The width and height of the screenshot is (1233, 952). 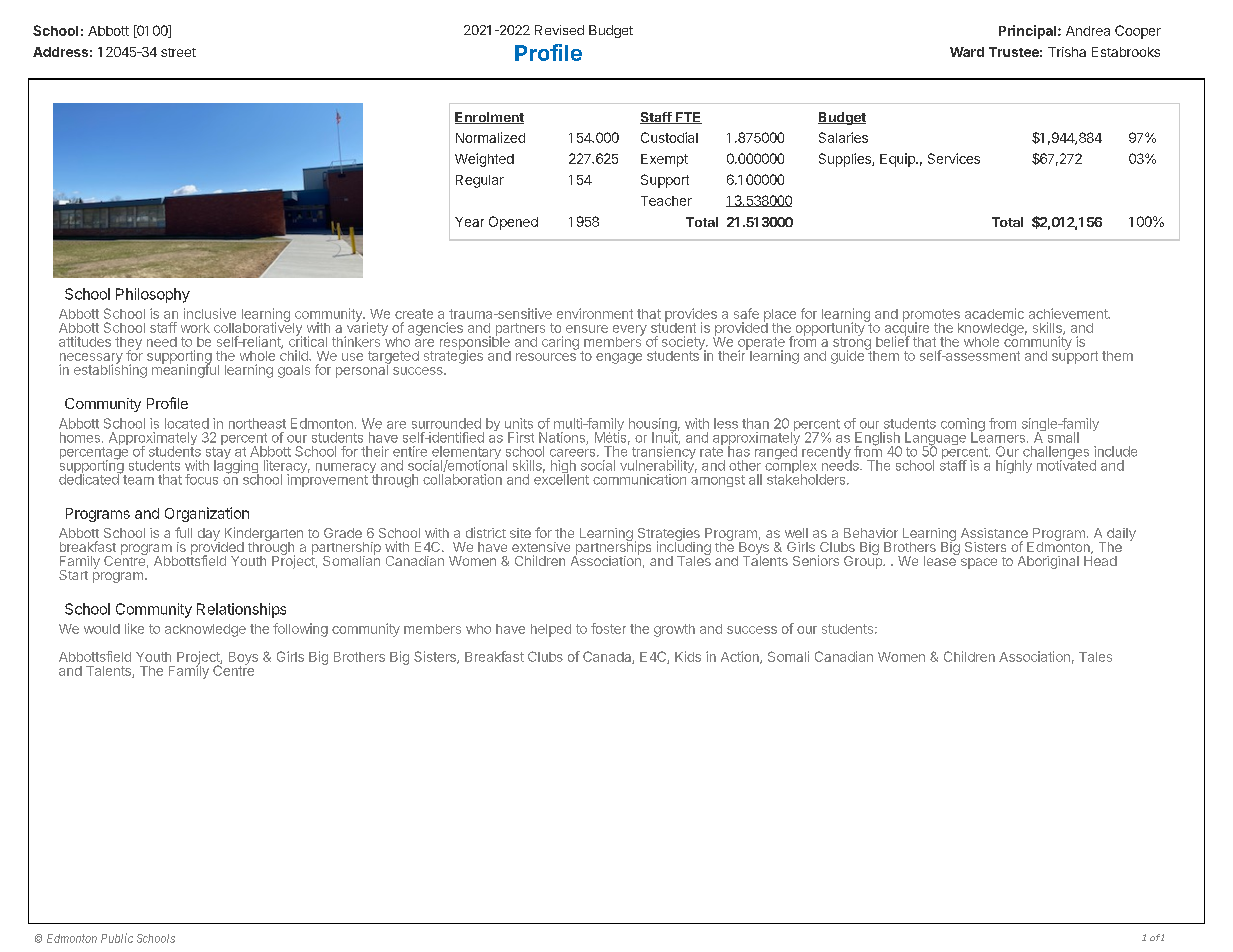 What do you see at coordinates (954, 158) in the screenshot?
I see `Services` at bounding box center [954, 158].
